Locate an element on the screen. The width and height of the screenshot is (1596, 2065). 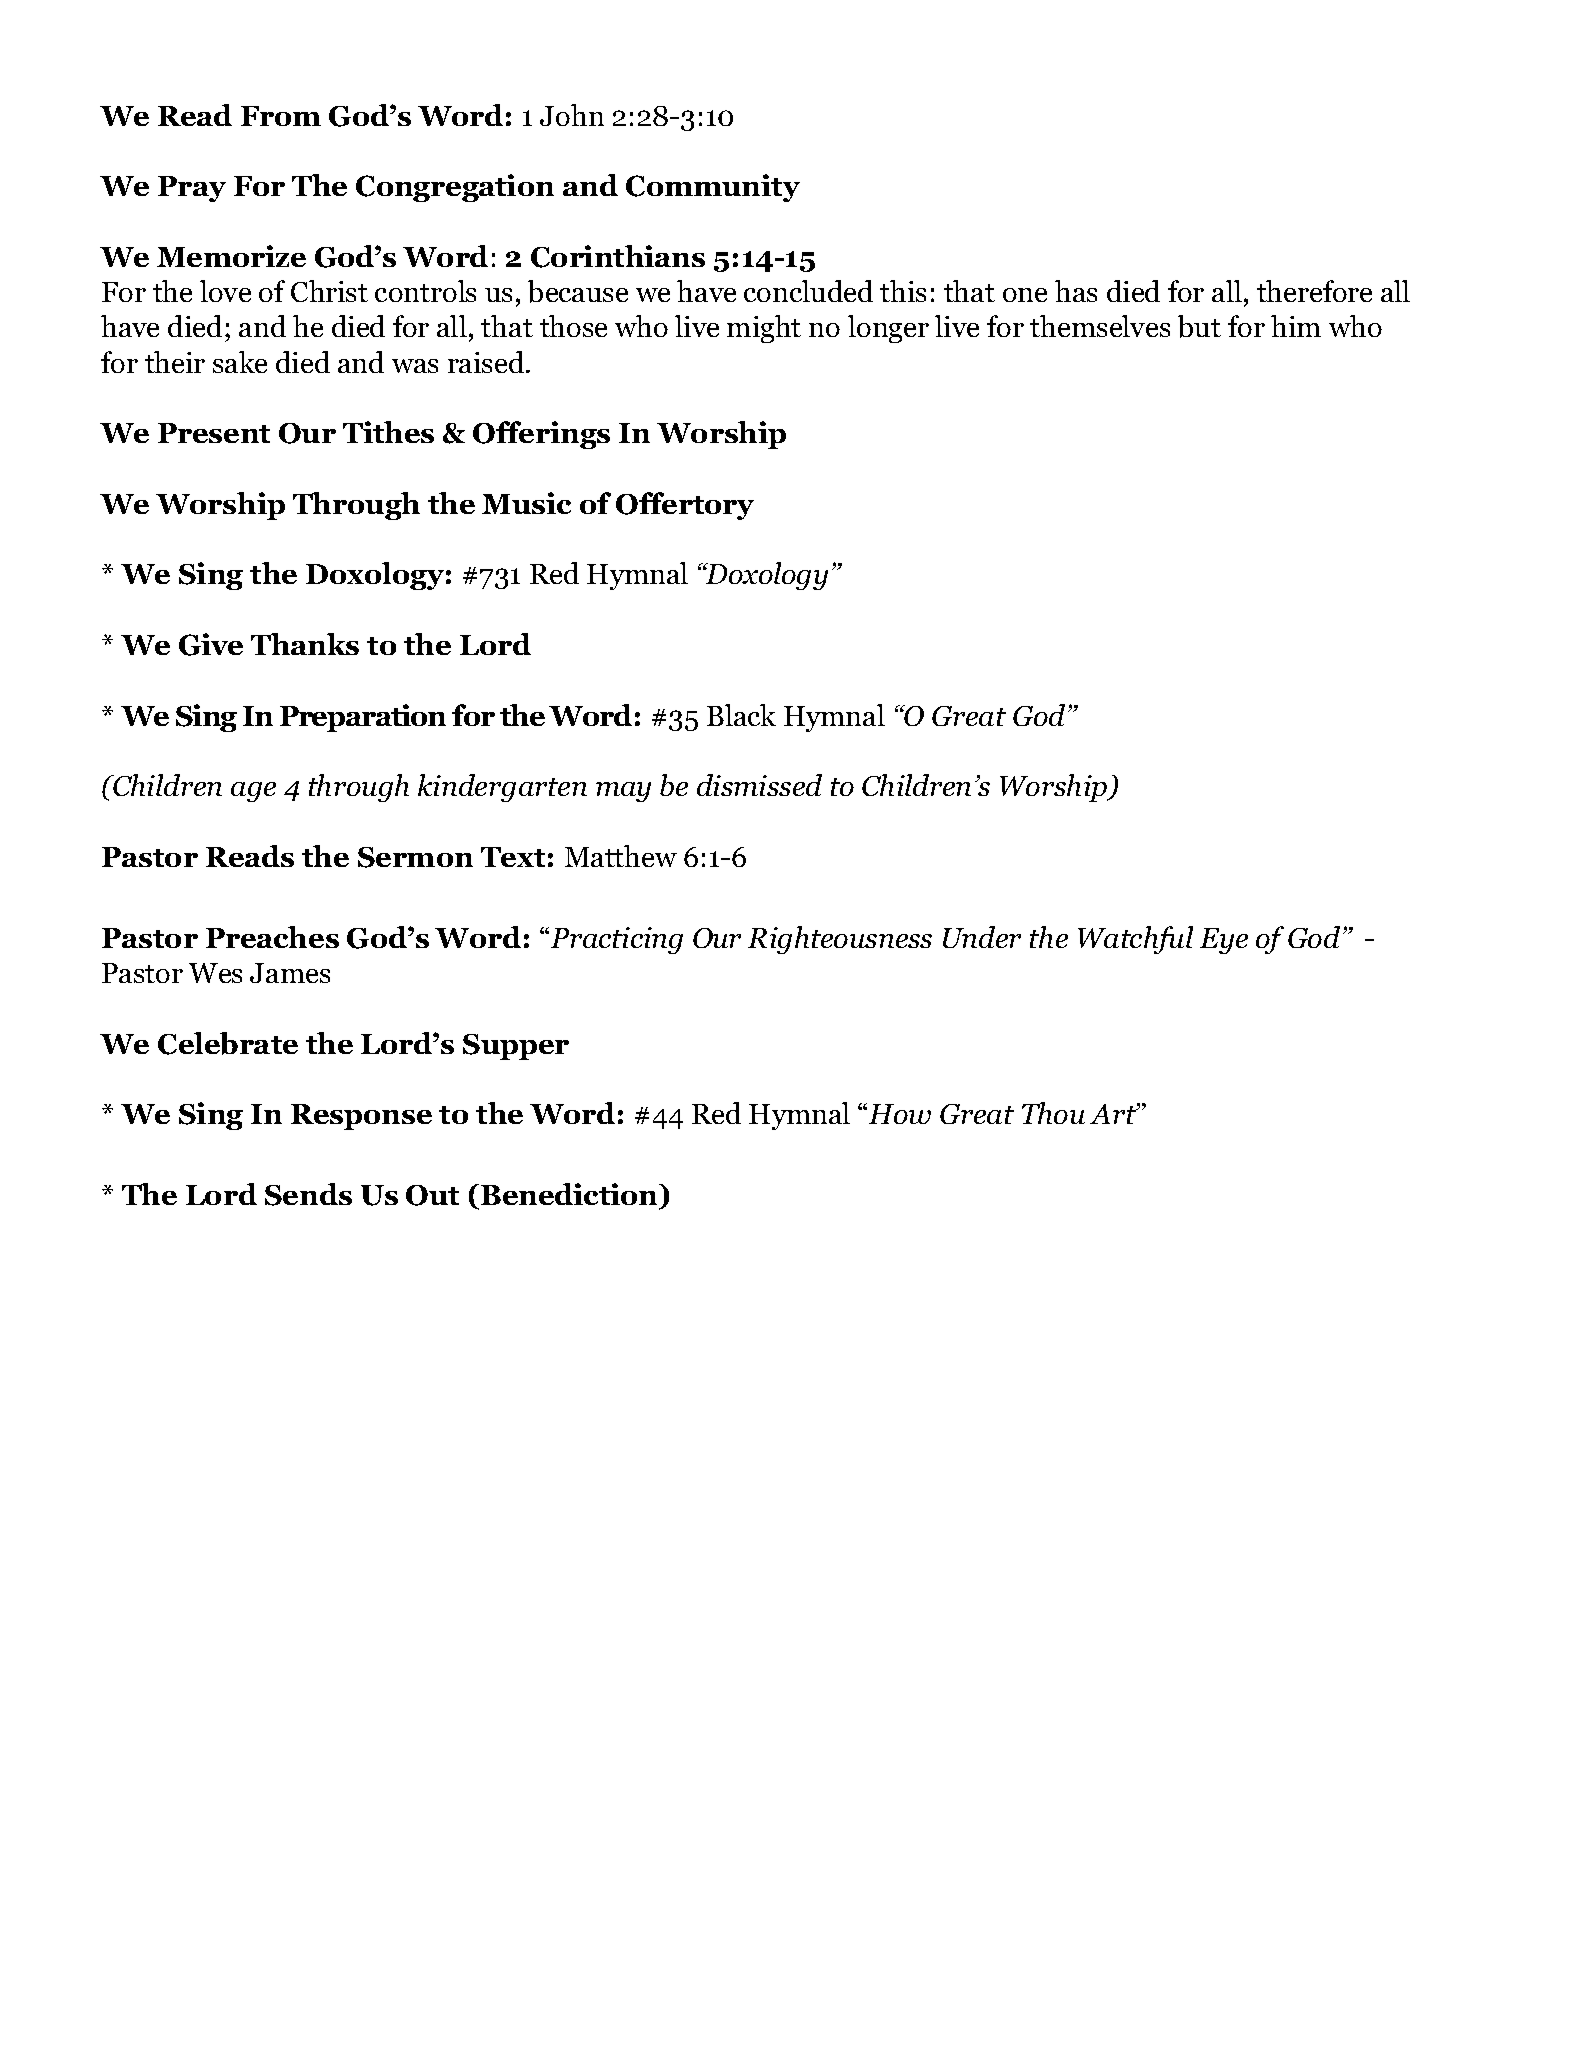
age is located at coordinates (253, 792).
